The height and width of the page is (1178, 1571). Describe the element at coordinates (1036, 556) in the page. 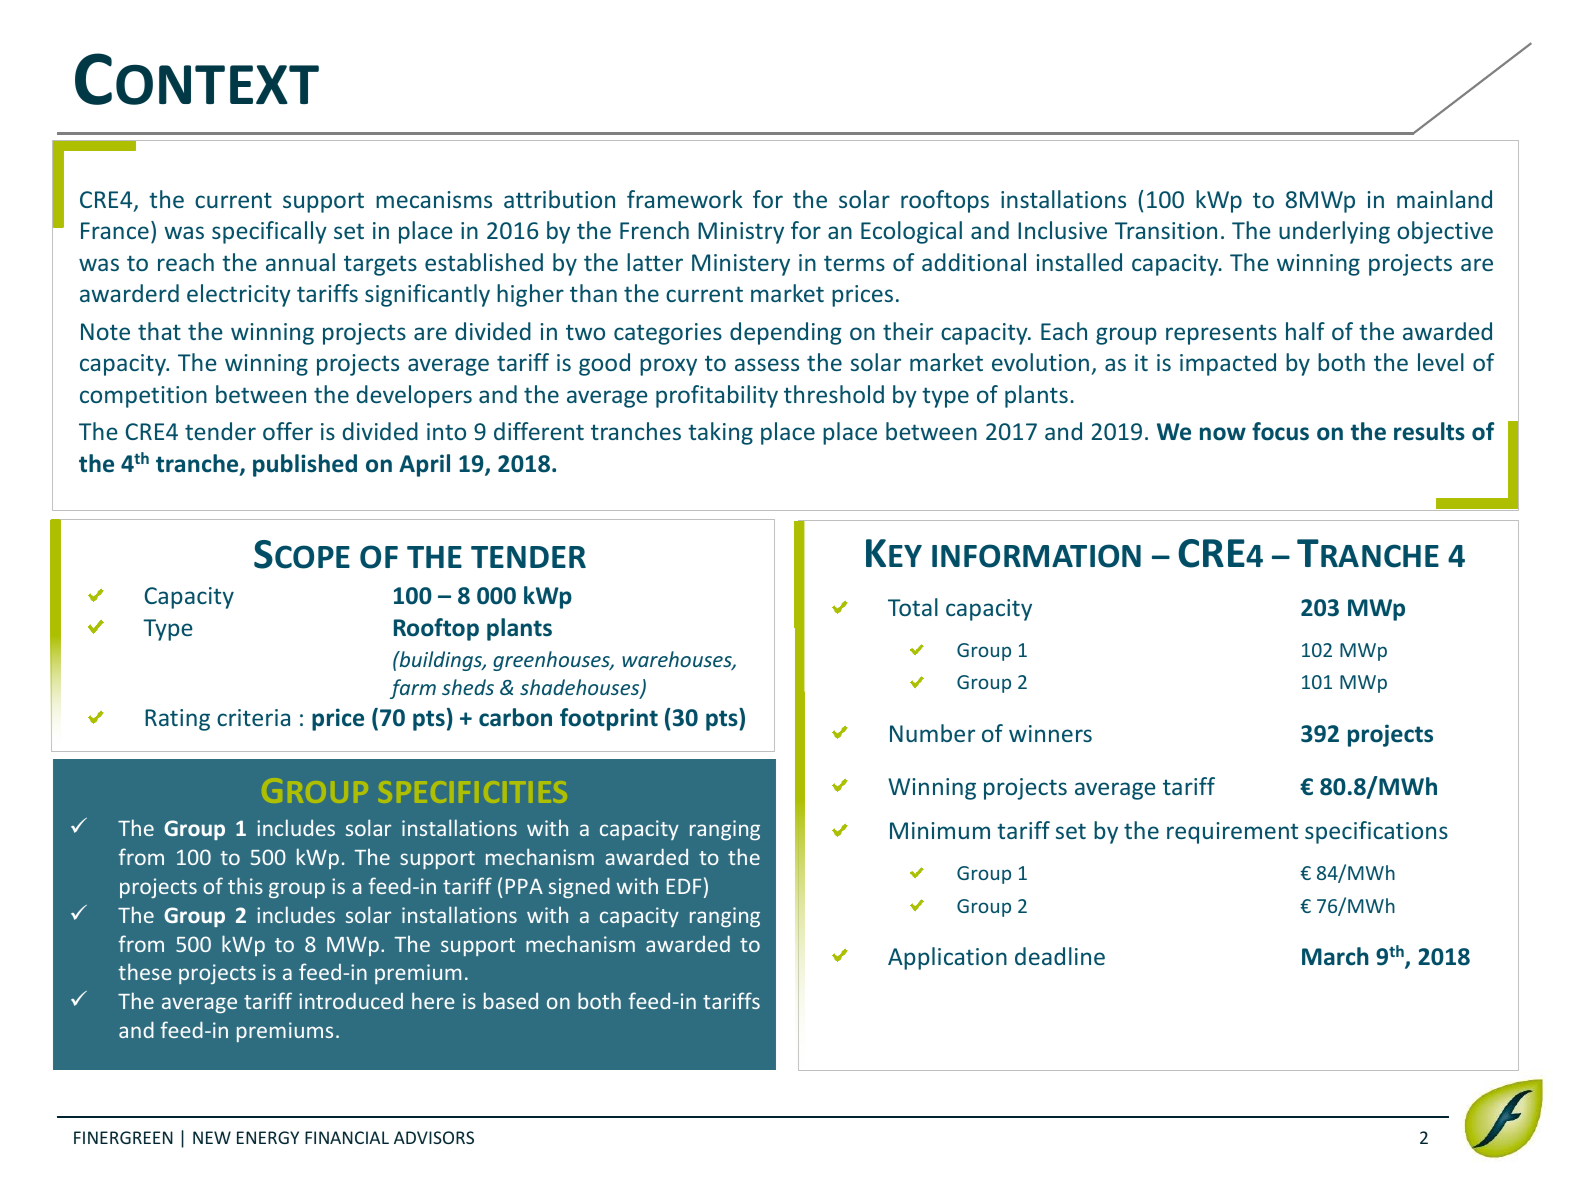

I see `INFORMATION` at that location.
